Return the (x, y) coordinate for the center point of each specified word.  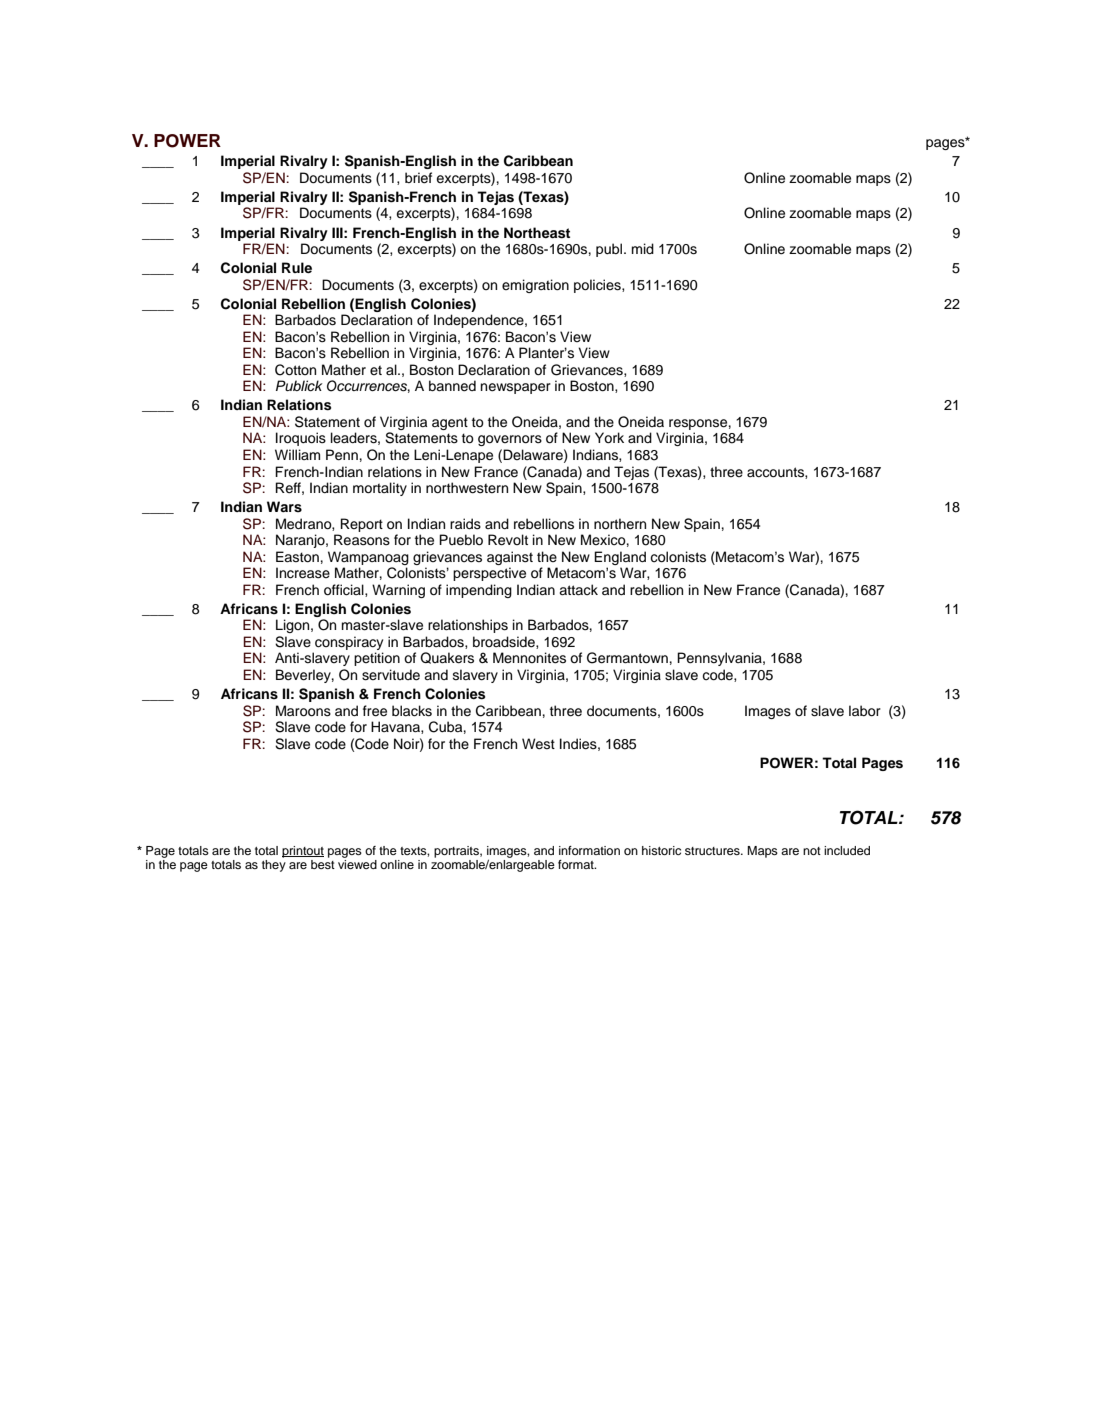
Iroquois (301, 439)
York (609, 438)
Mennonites (529, 658)
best (323, 864)
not (812, 851)
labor (865, 711)
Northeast (537, 233)
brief (418, 178)
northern (620, 524)
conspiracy (348, 644)
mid (643, 248)
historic (661, 850)
